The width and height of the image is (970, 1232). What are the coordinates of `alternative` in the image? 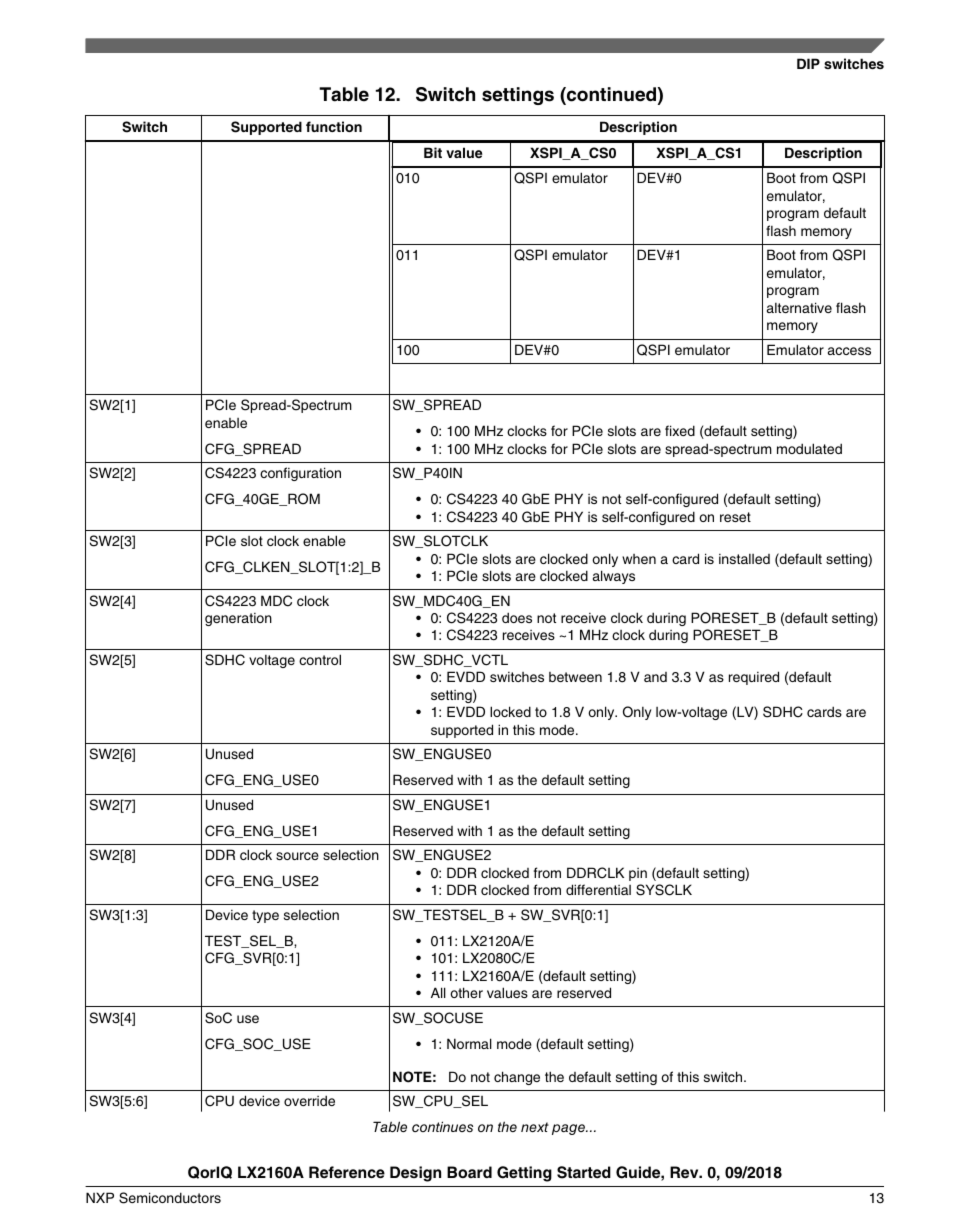 It's located at (799, 307).
